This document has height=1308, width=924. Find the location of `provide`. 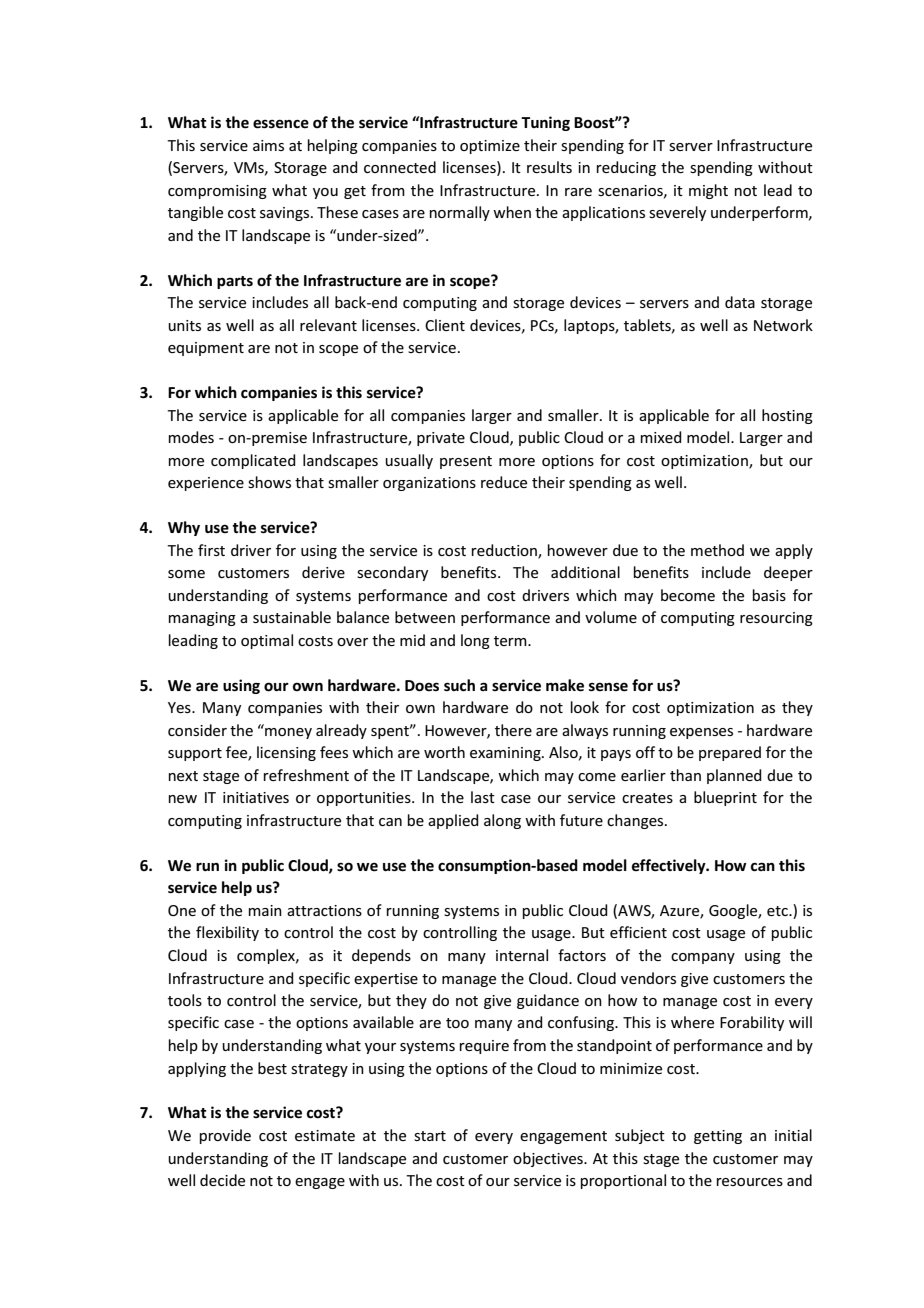

provide is located at coordinates (225, 1136).
